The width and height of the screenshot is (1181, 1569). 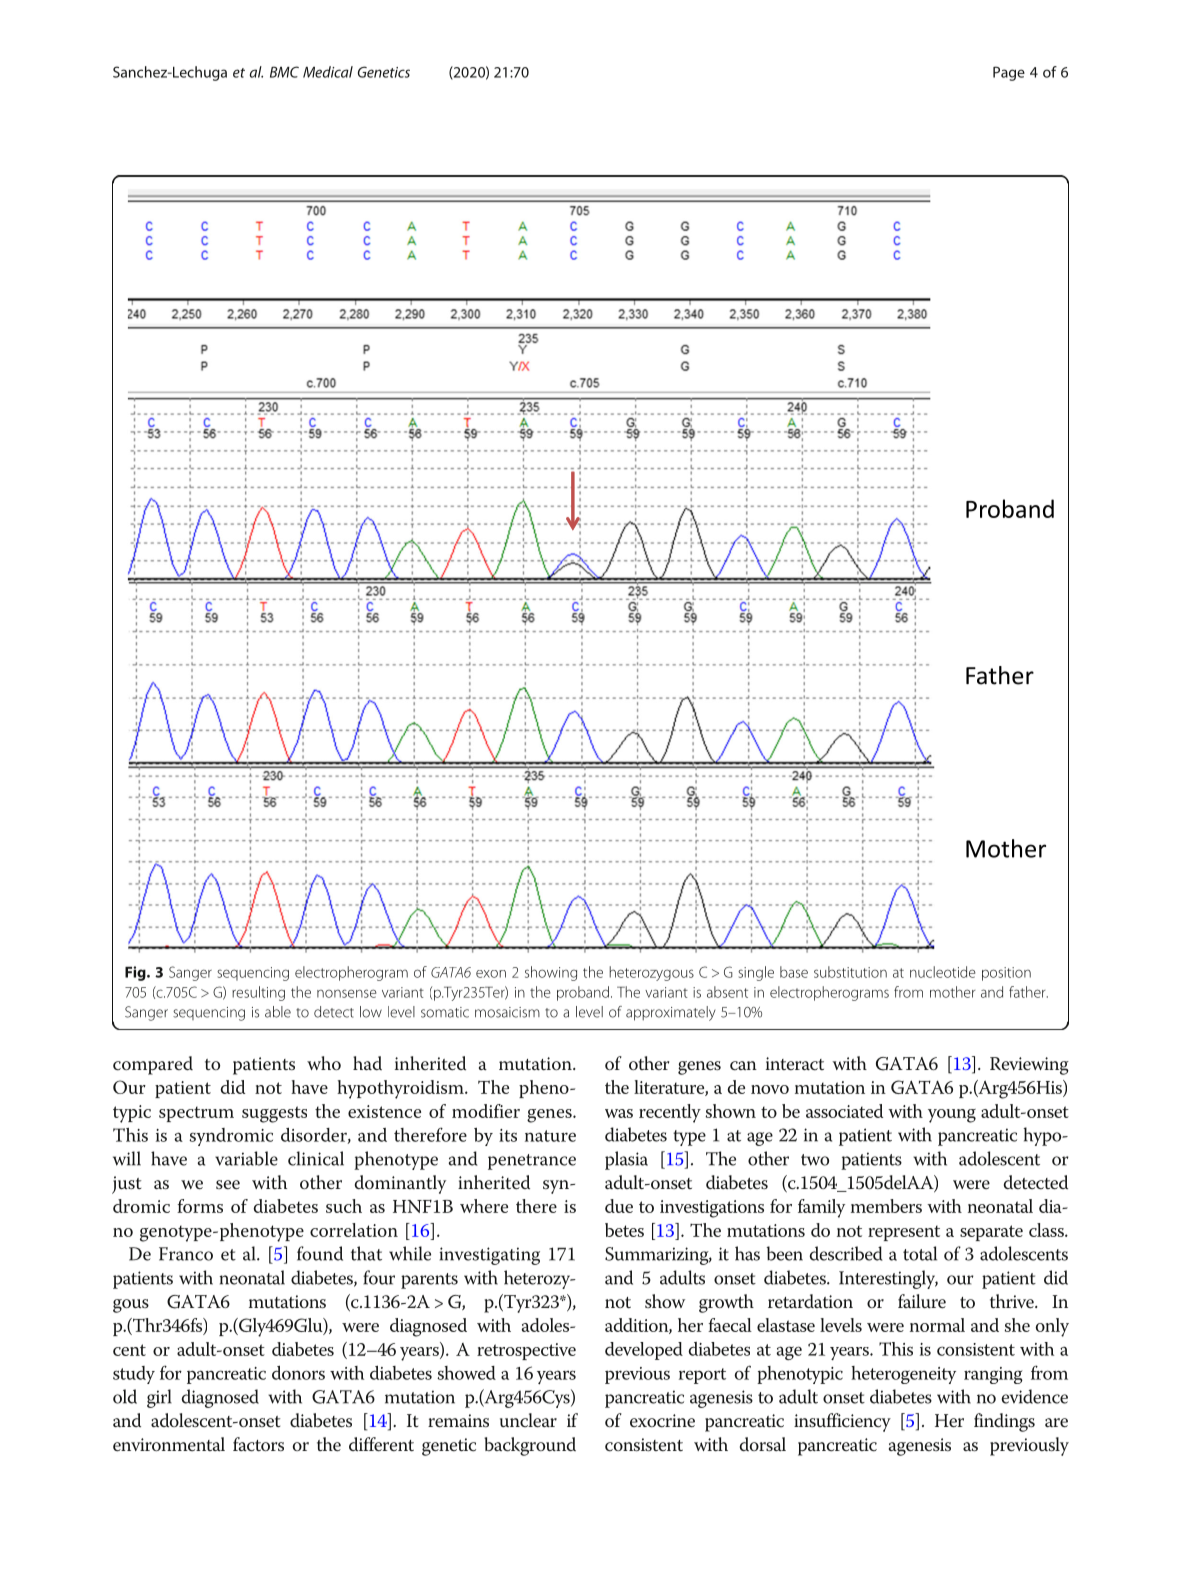 I want to click on exon, so click(x=491, y=974).
